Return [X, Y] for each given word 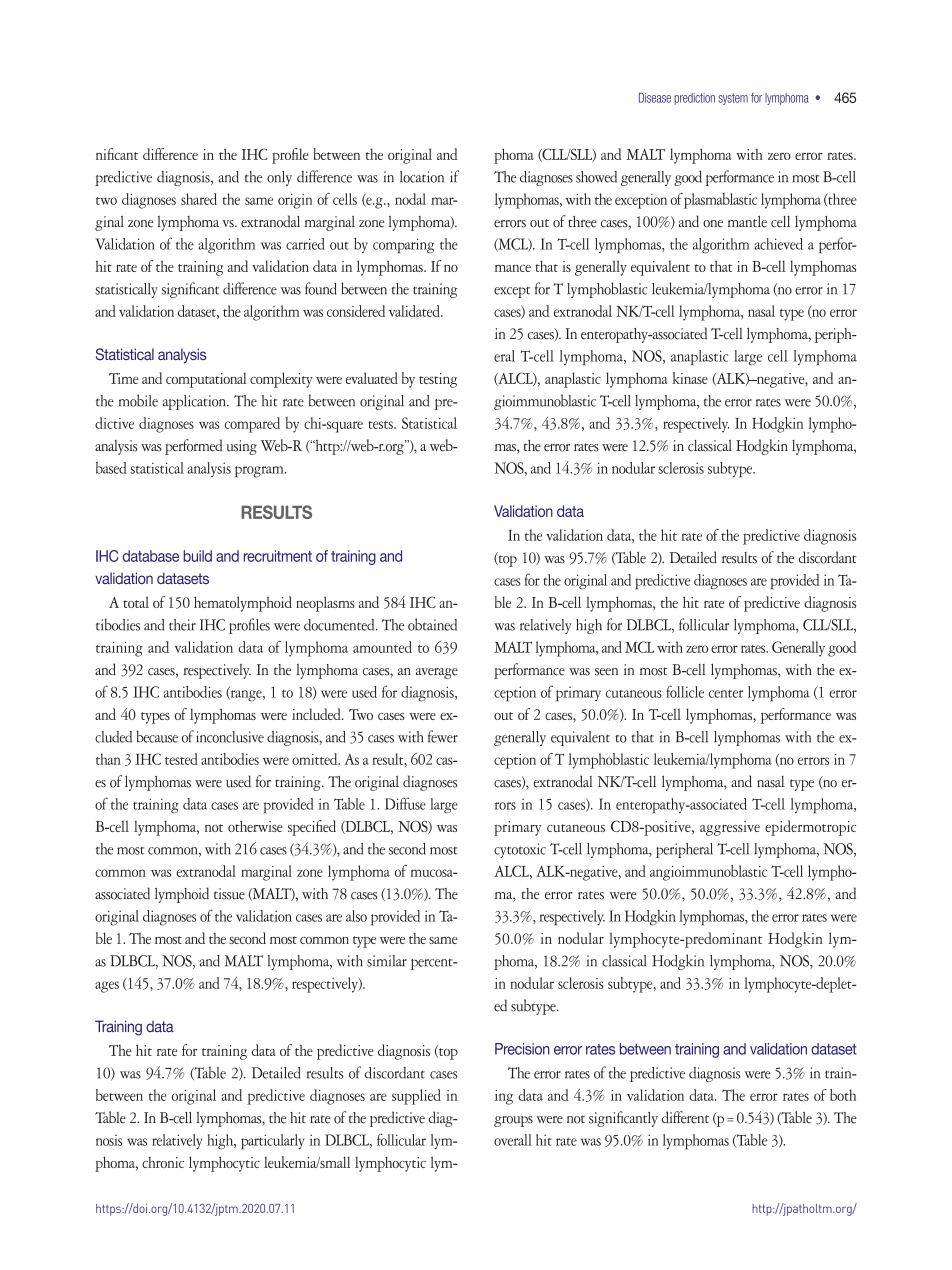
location [422, 177]
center [726, 694]
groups [513, 1121]
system [733, 99]
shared [199, 199]
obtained [432, 624]
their [182, 625]
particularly [272, 1142]
